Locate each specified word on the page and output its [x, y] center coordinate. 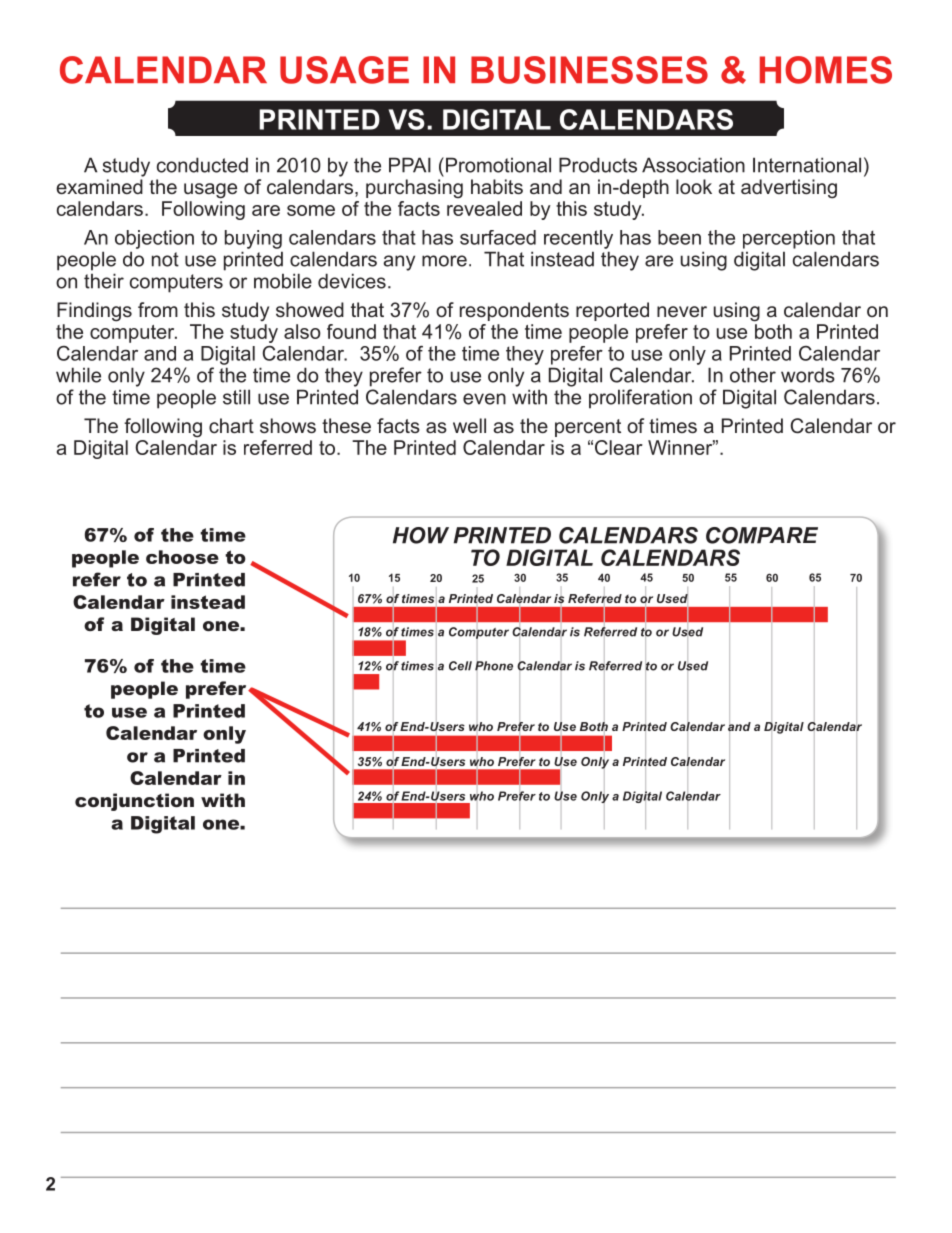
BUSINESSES [589, 70]
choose [182, 557]
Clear [619, 447]
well [469, 425]
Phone [494, 666]
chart [231, 425]
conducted [202, 165]
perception [789, 239]
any [399, 263]
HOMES [826, 70]
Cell [460, 666]
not [165, 259]
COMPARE [762, 535]
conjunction [134, 802]
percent [588, 428]
